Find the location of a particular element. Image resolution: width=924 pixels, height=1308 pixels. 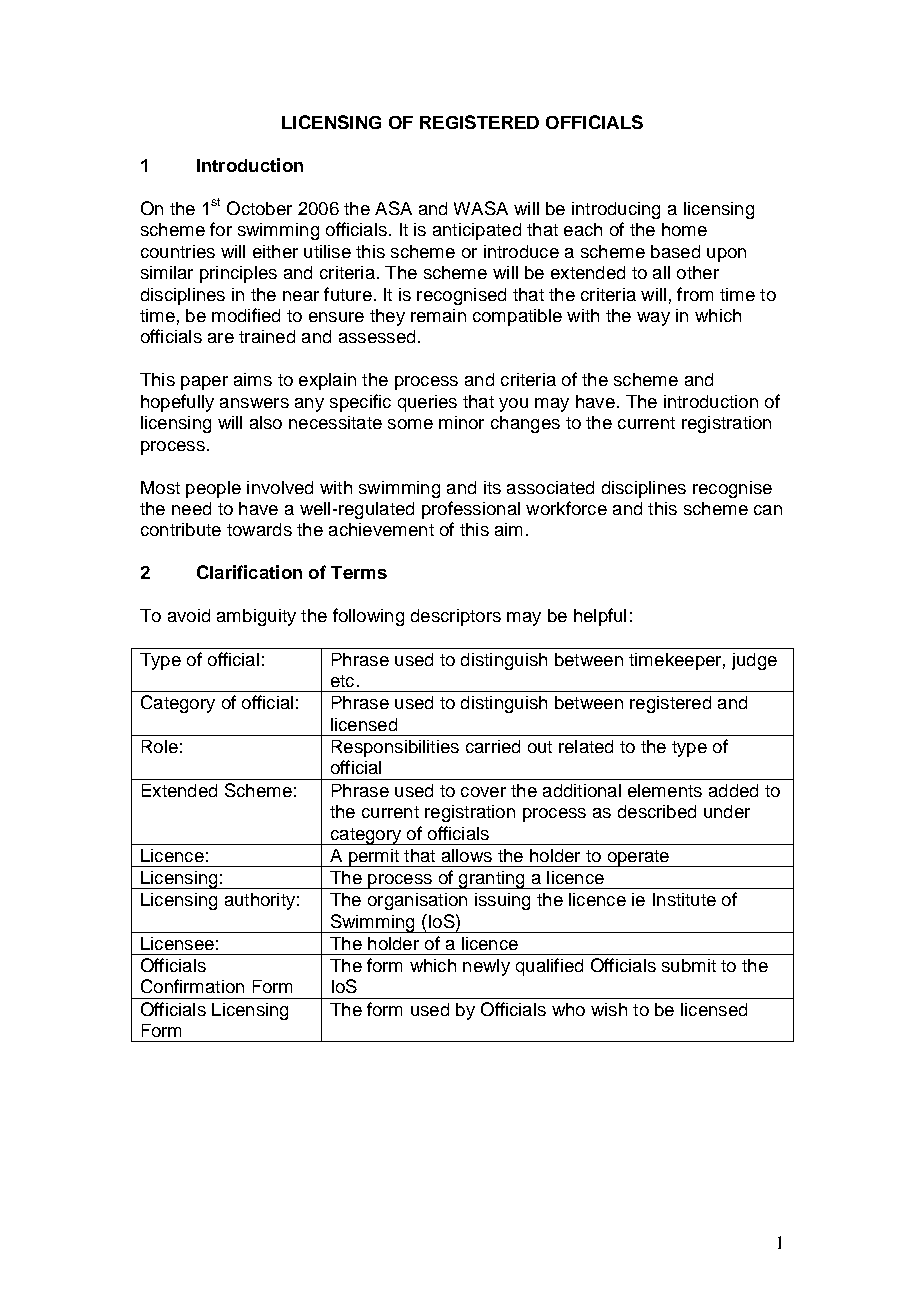

can is located at coordinates (768, 510).
